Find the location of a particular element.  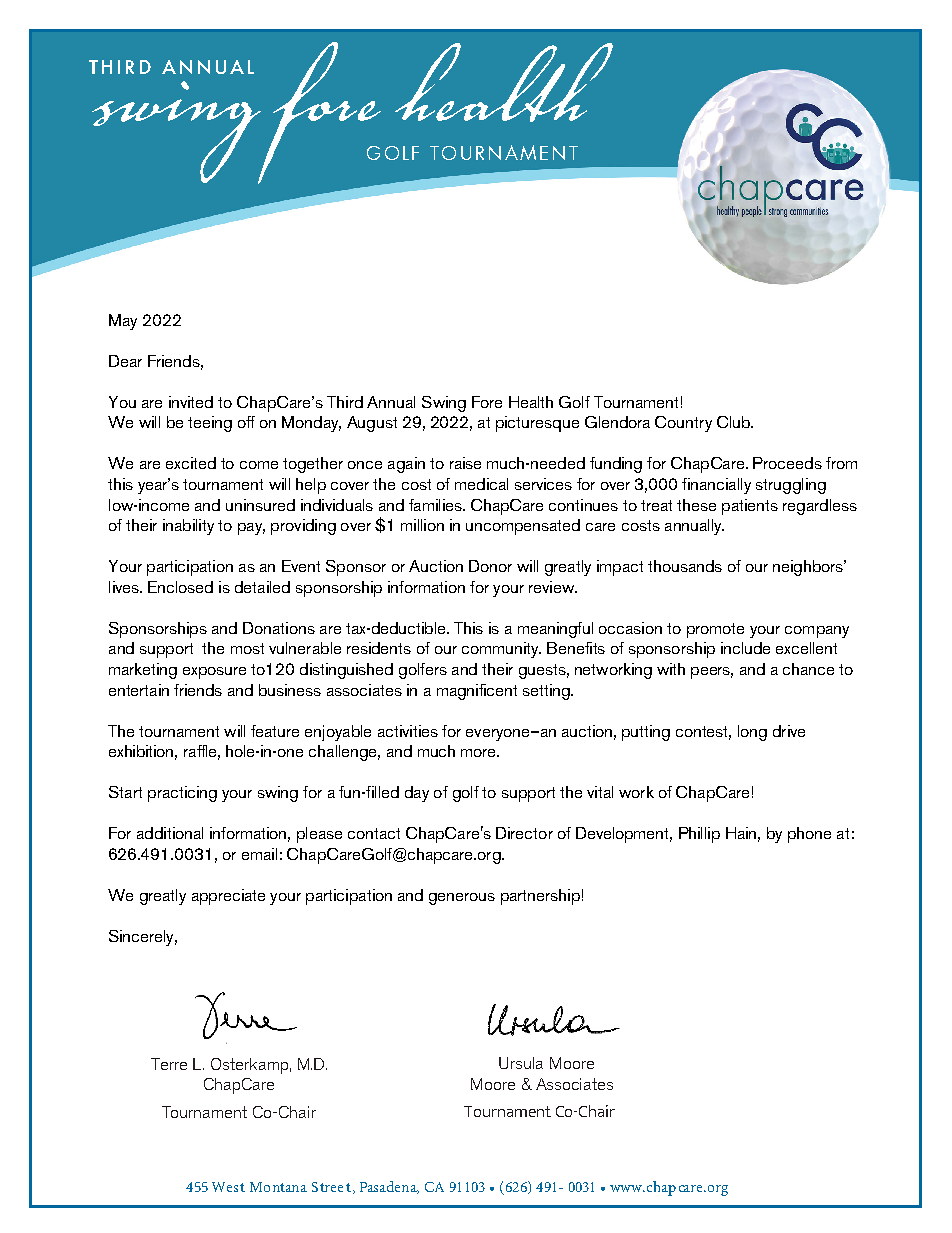

generous is located at coordinates (462, 899).
